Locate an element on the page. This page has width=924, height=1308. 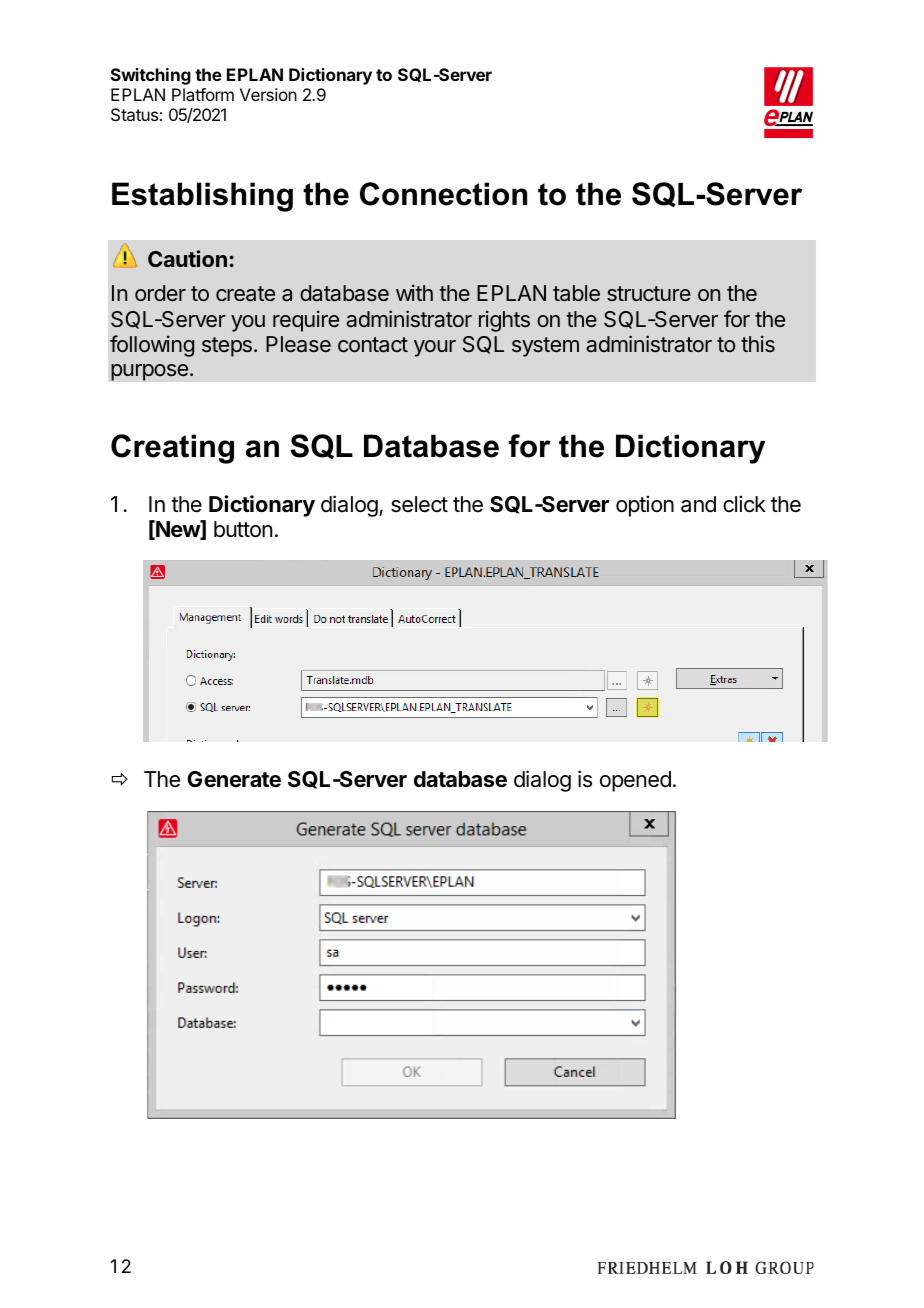
and is located at coordinates (698, 504).
